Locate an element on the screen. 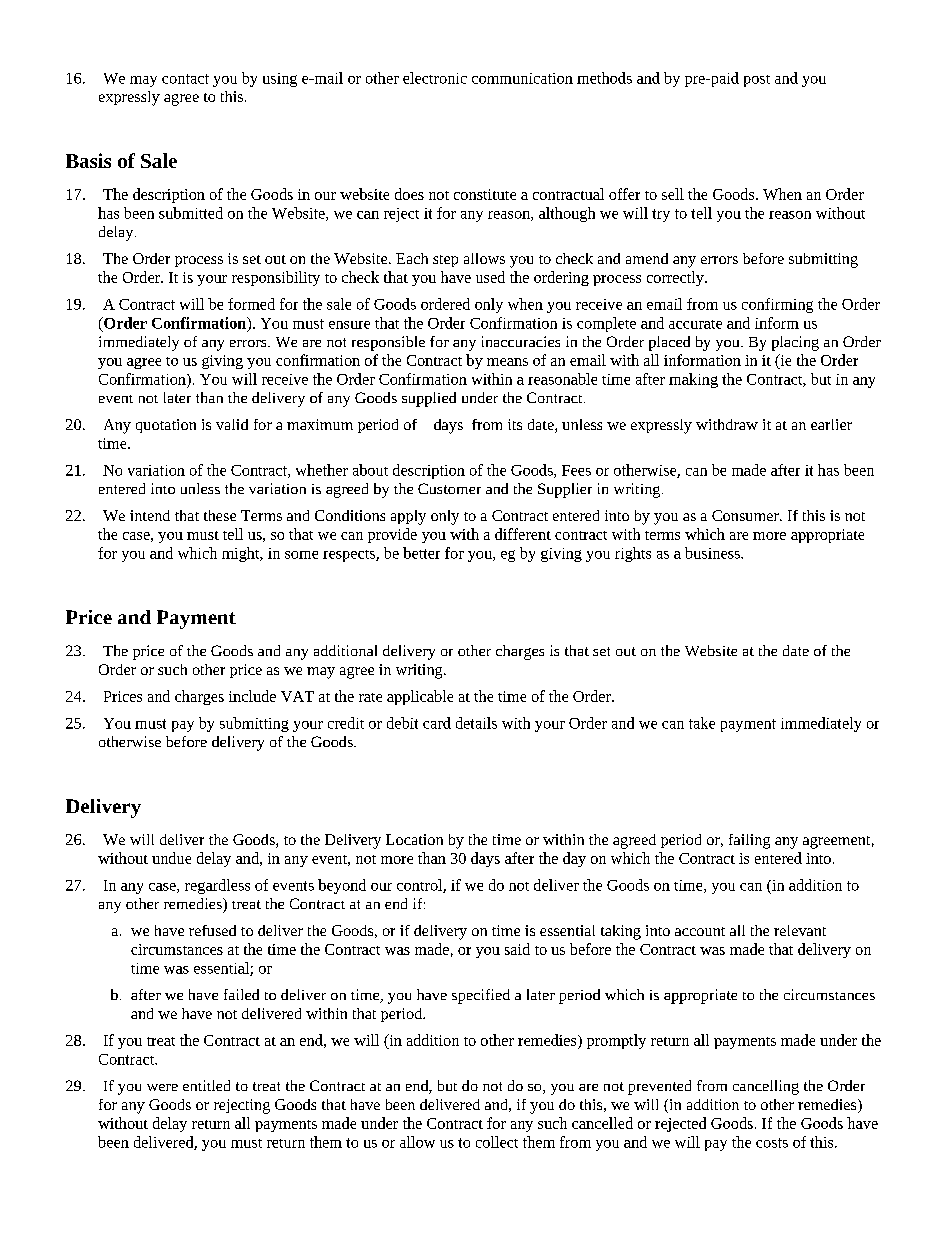 This screenshot has height=1233, width=952. cancelling is located at coordinates (766, 1087).
